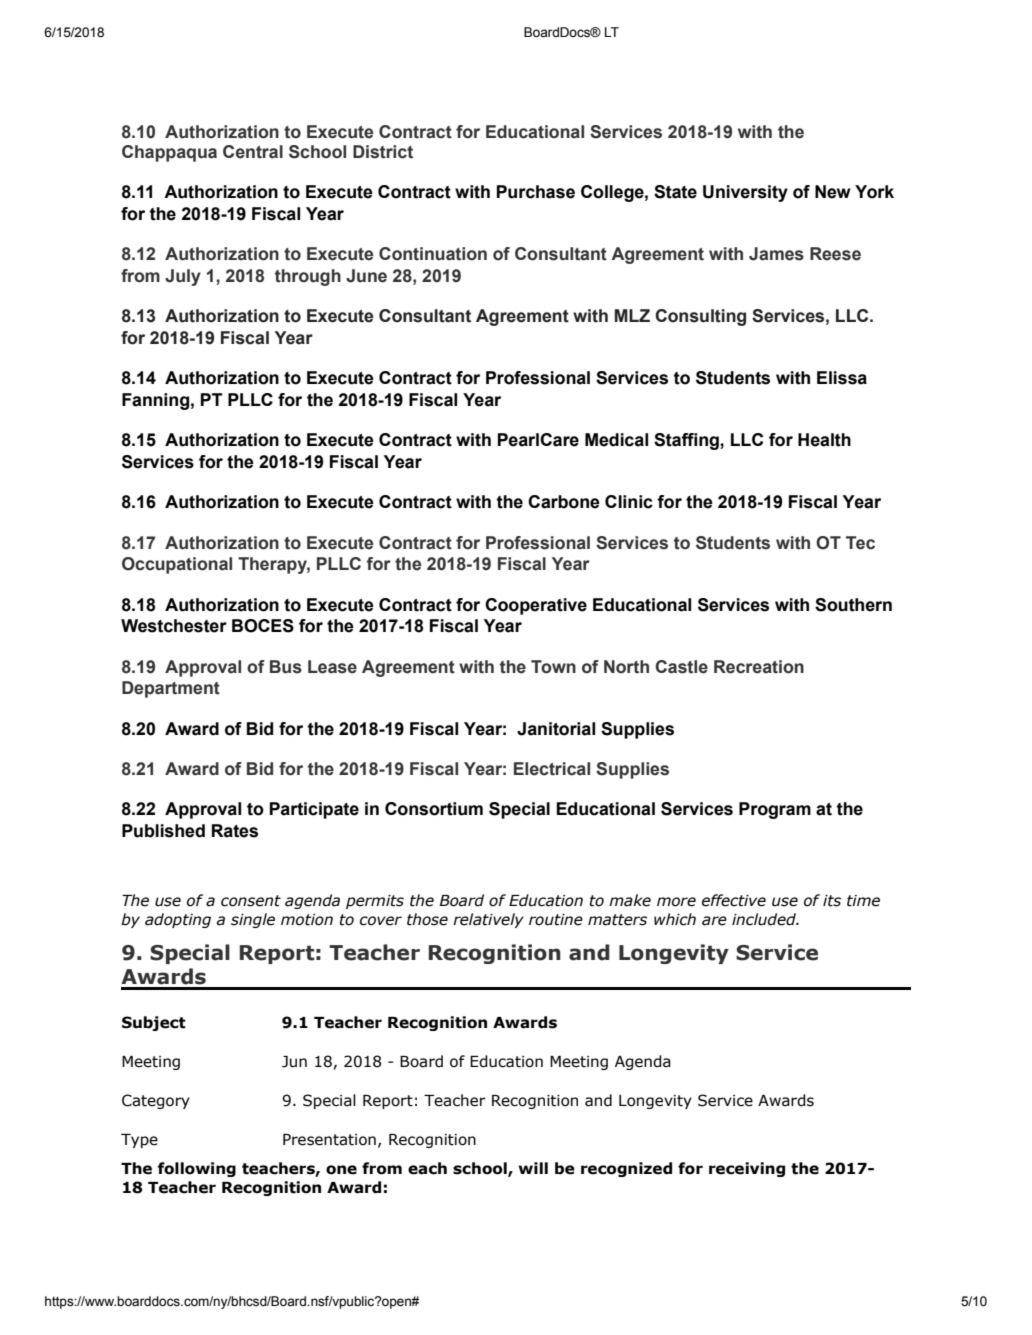  What do you see at coordinates (253, 152) in the screenshot?
I see `Central` at bounding box center [253, 152].
